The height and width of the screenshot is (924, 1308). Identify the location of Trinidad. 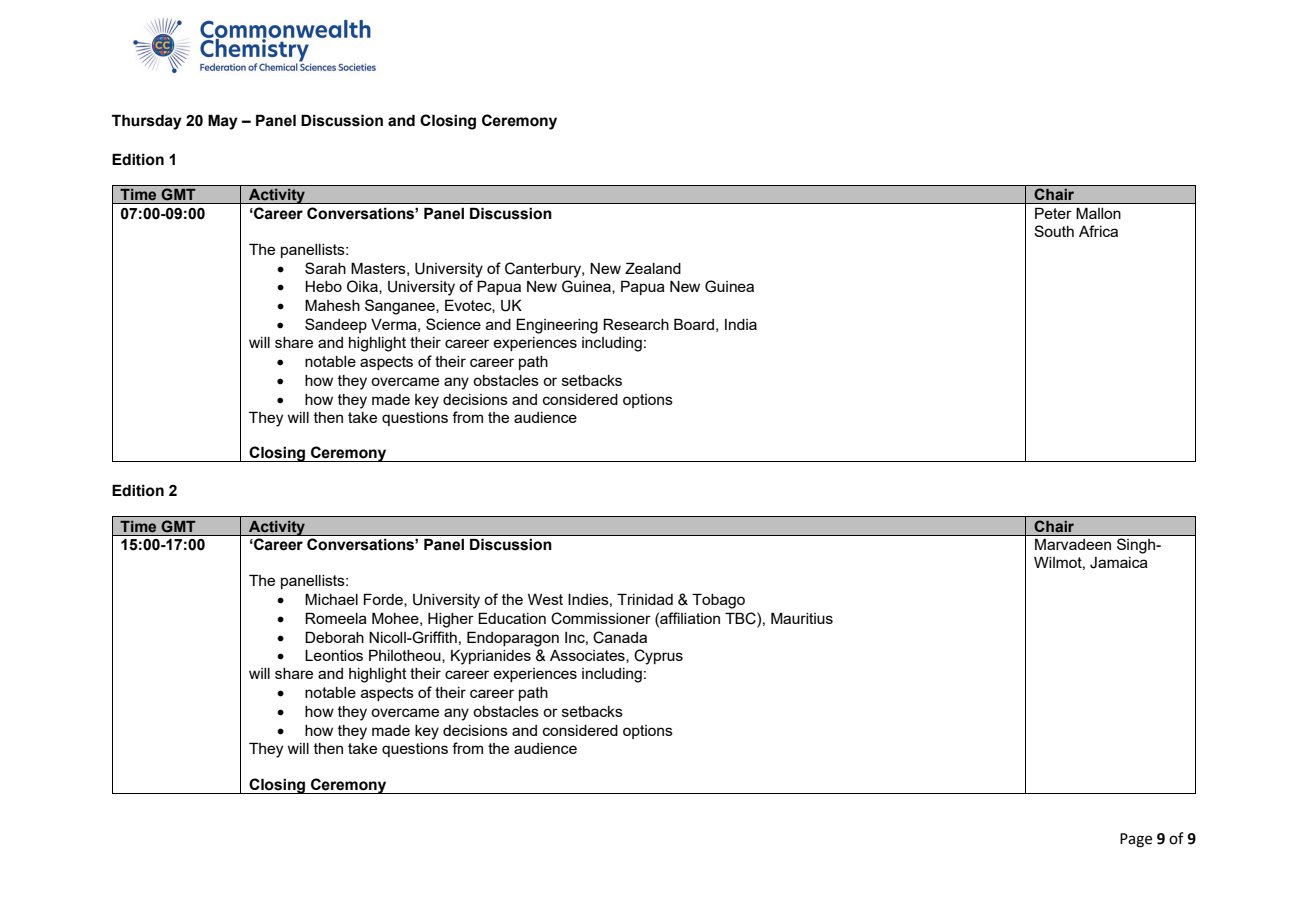
(645, 599).
